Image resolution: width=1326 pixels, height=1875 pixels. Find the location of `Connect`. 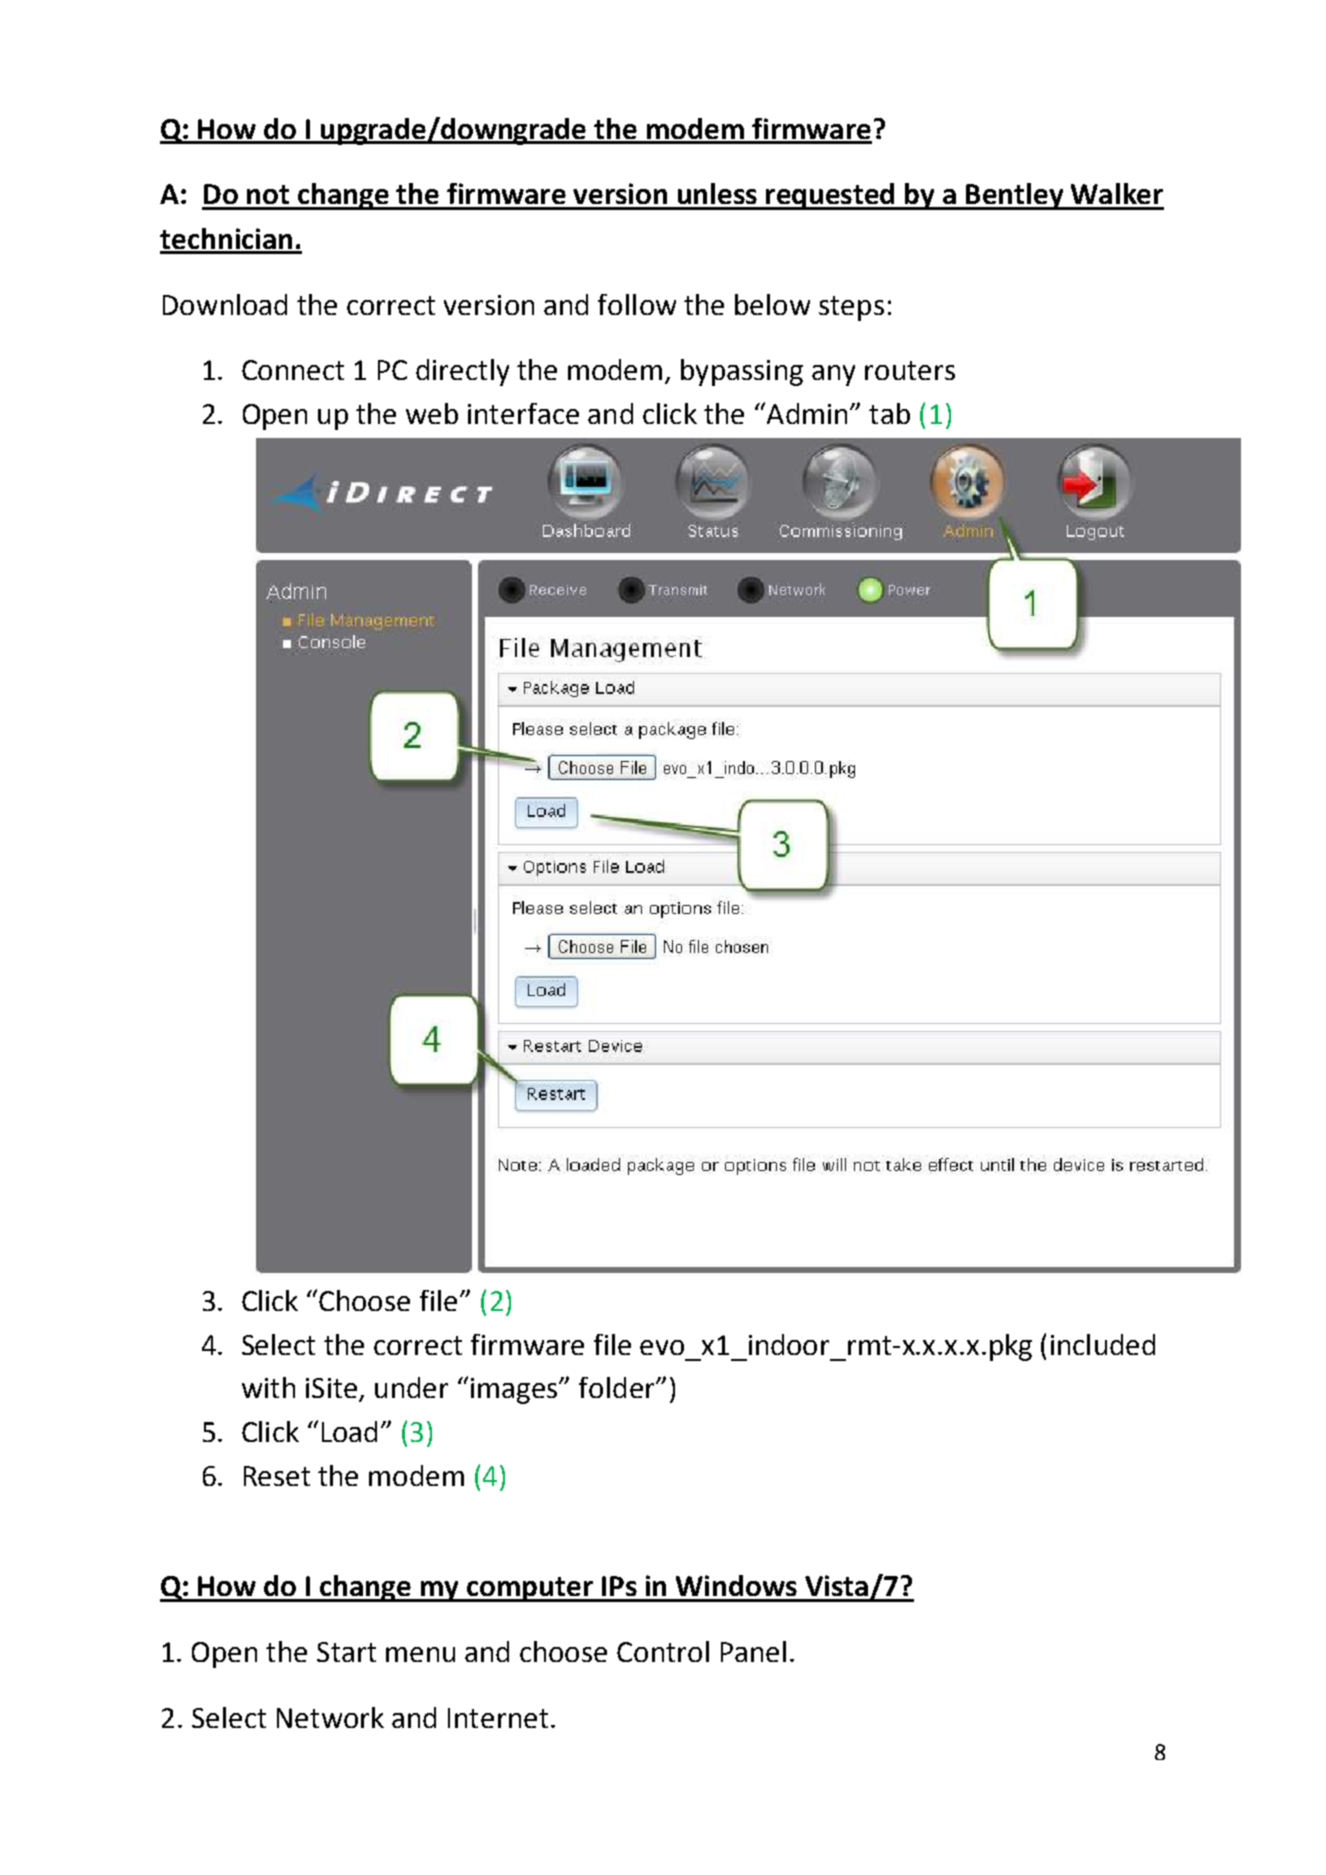

Connect is located at coordinates (293, 370).
